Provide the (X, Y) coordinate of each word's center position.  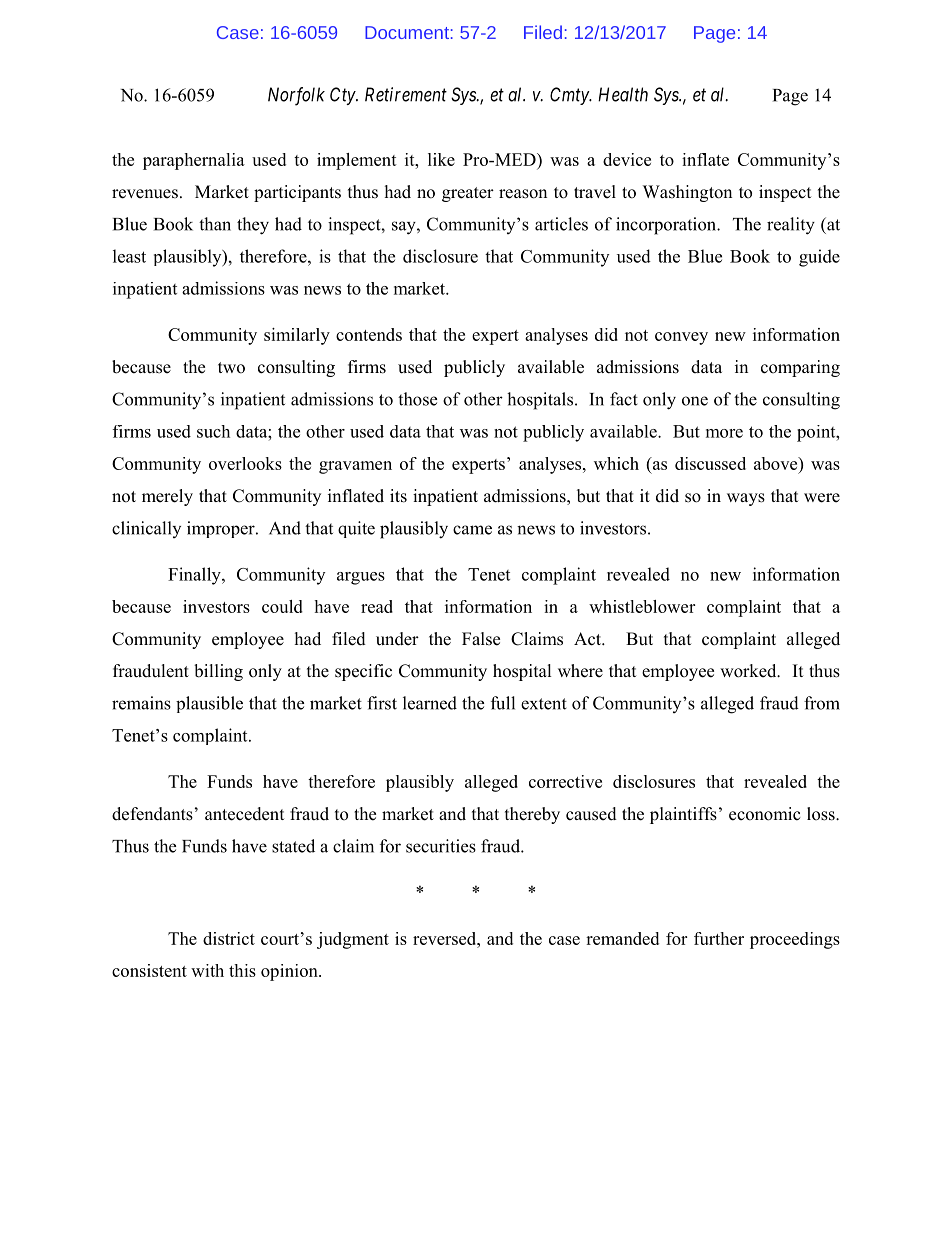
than (215, 224)
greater (468, 194)
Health (623, 94)
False (481, 639)
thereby (532, 815)
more (724, 433)
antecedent (244, 814)
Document (407, 32)
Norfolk (296, 96)
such (213, 431)
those (417, 399)
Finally (195, 576)
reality (791, 226)
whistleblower (642, 606)
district (229, 938)
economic (765, 814)
